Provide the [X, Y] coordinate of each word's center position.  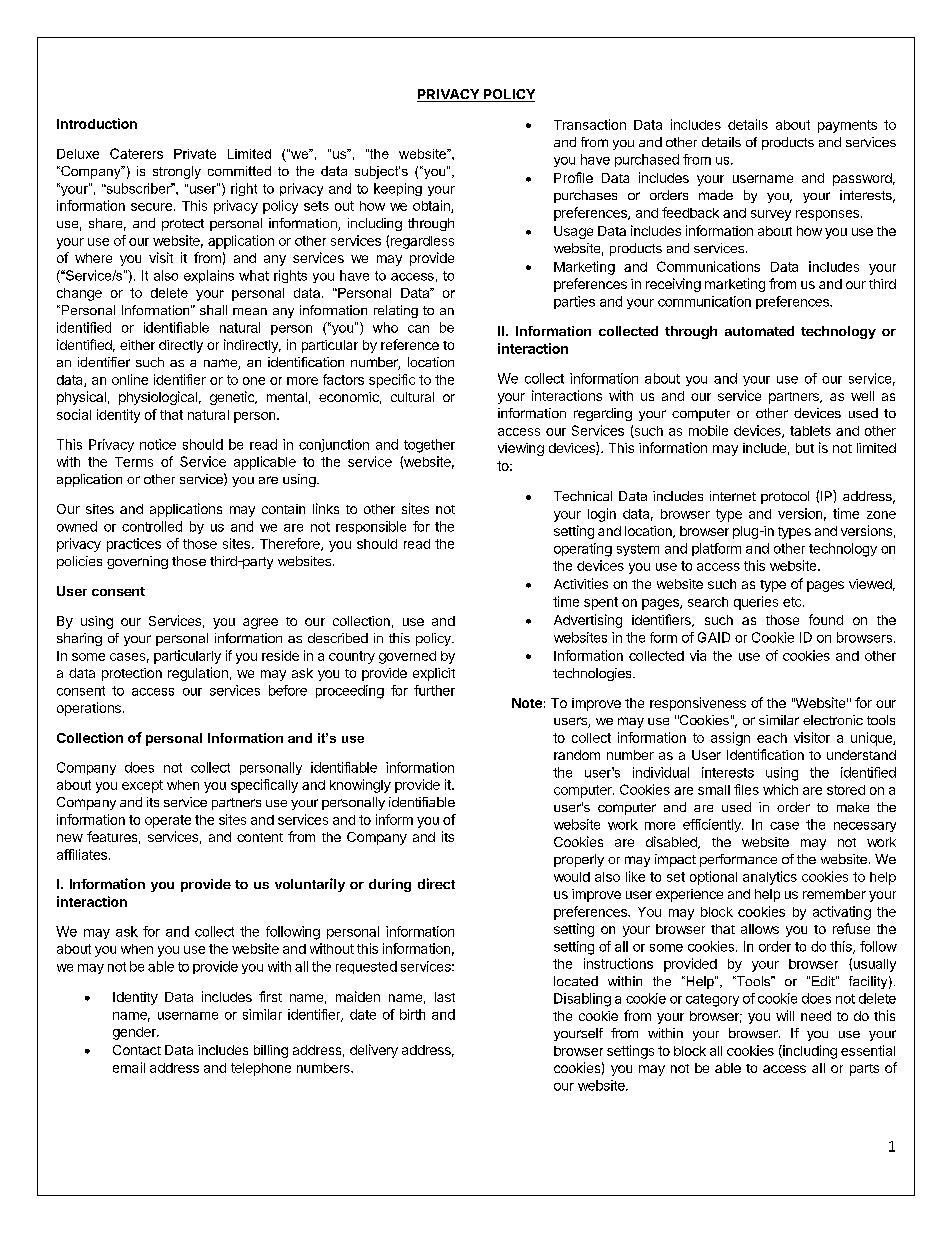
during [390, 885]
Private [195, 154]
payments [847, 126]
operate [168, 821]
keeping [398, 189]
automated [759, 331]
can [418, 329]
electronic [833, 720]
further [434, 690]
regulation [198, 674]
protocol [785, 497]
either [137, 345]
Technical [583, 496]
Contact [137, 1050]
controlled [152, 526]
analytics [770, 878]
